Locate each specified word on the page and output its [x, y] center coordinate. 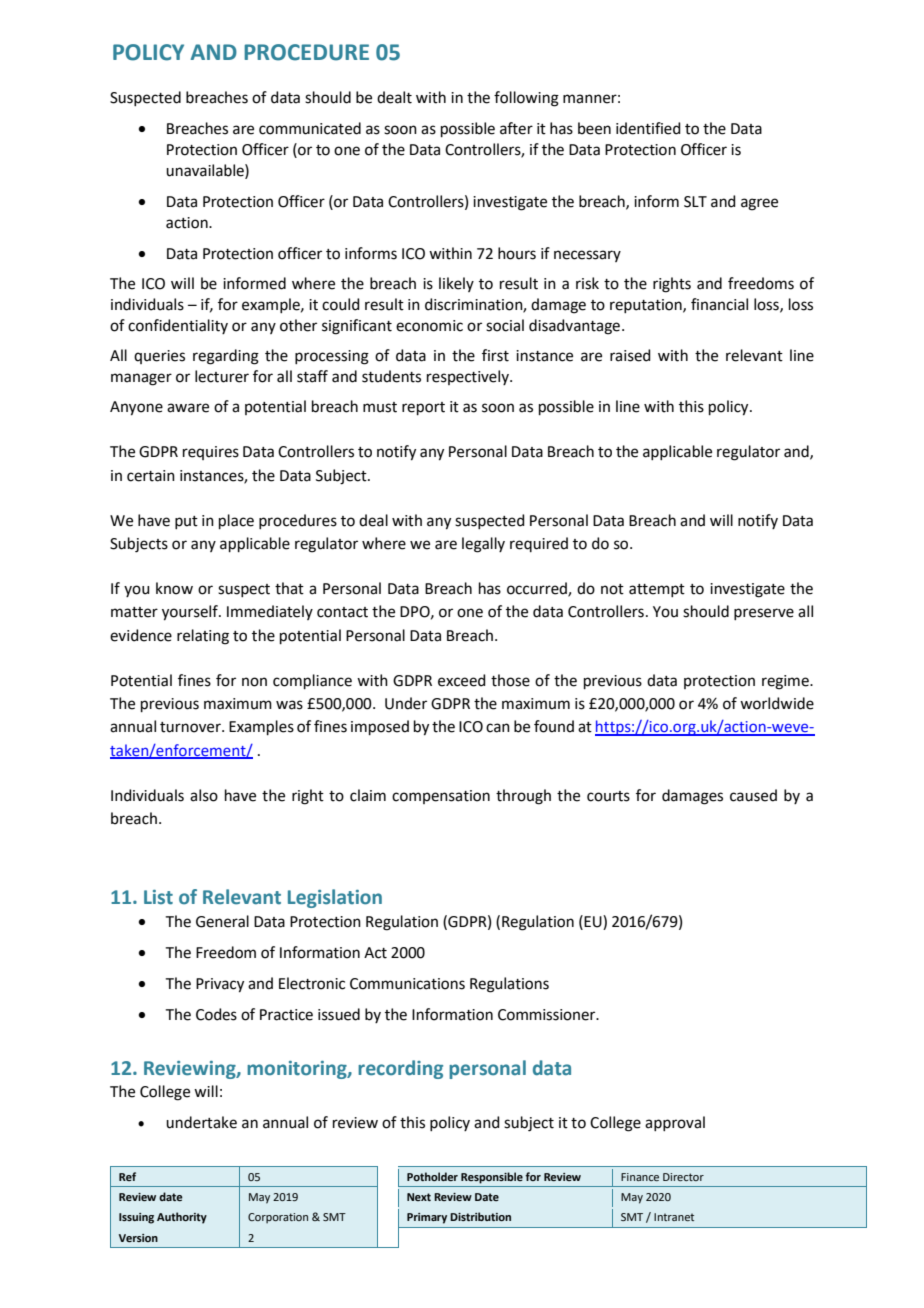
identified [648, 128]
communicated [310, 128]
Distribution [480, 1216]
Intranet [674, 1217]
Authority [182, 1218]
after [516, 128]
